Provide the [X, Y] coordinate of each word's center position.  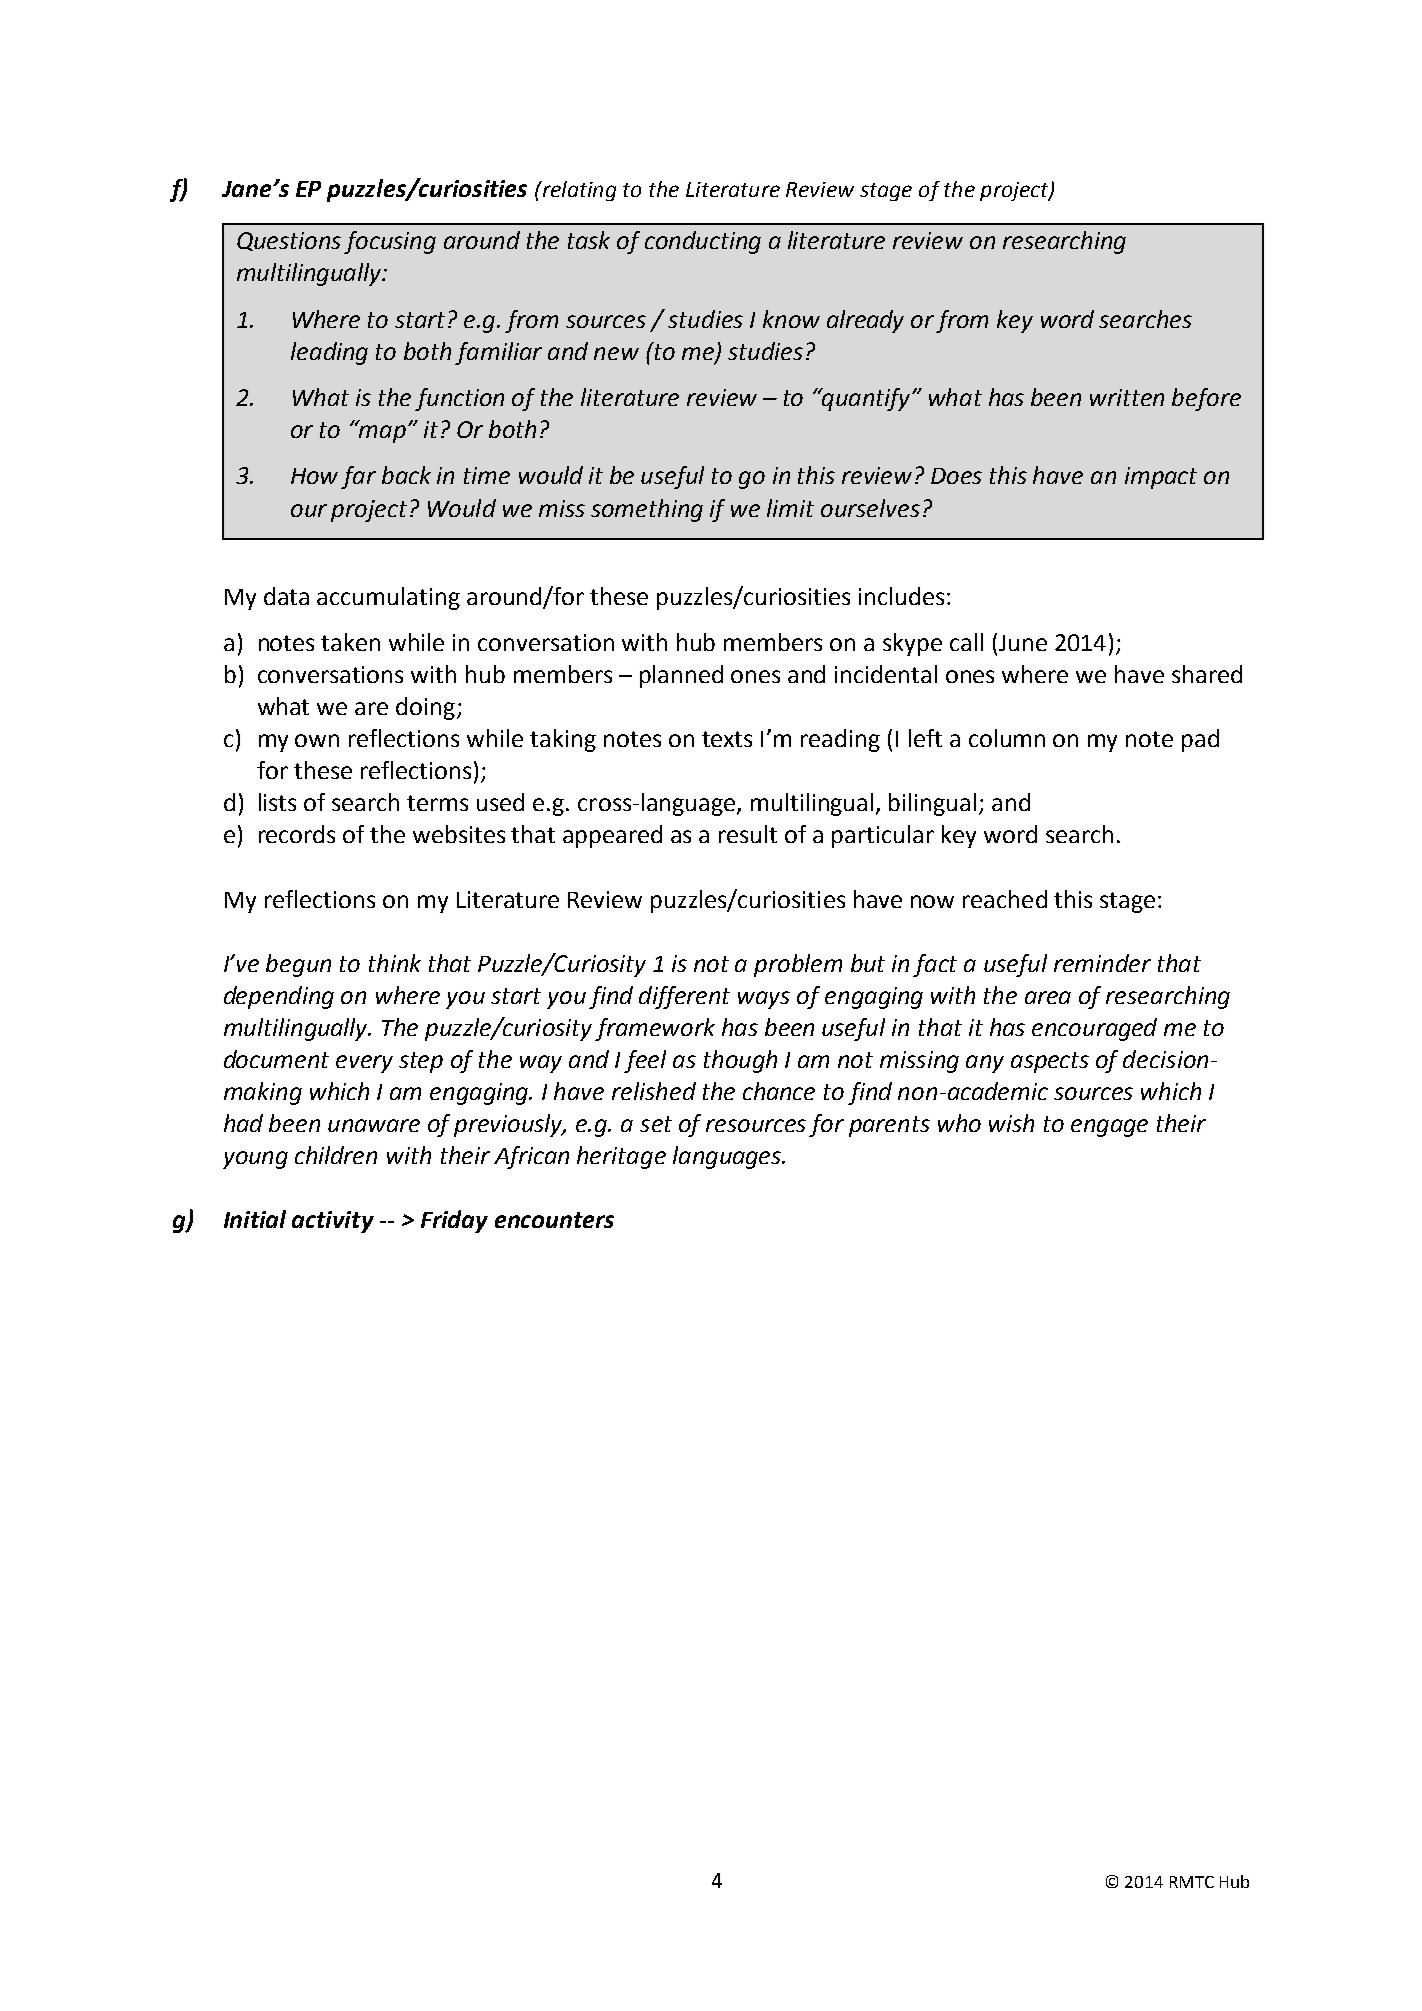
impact [1161, 478]
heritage [621, 1157]
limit [790, 508]
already [865, 321]
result [748, 834]
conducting [703, 242]
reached [1005, 899]
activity [333, 1222]
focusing [390, 242]
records [297, 834]
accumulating [388, 598]
